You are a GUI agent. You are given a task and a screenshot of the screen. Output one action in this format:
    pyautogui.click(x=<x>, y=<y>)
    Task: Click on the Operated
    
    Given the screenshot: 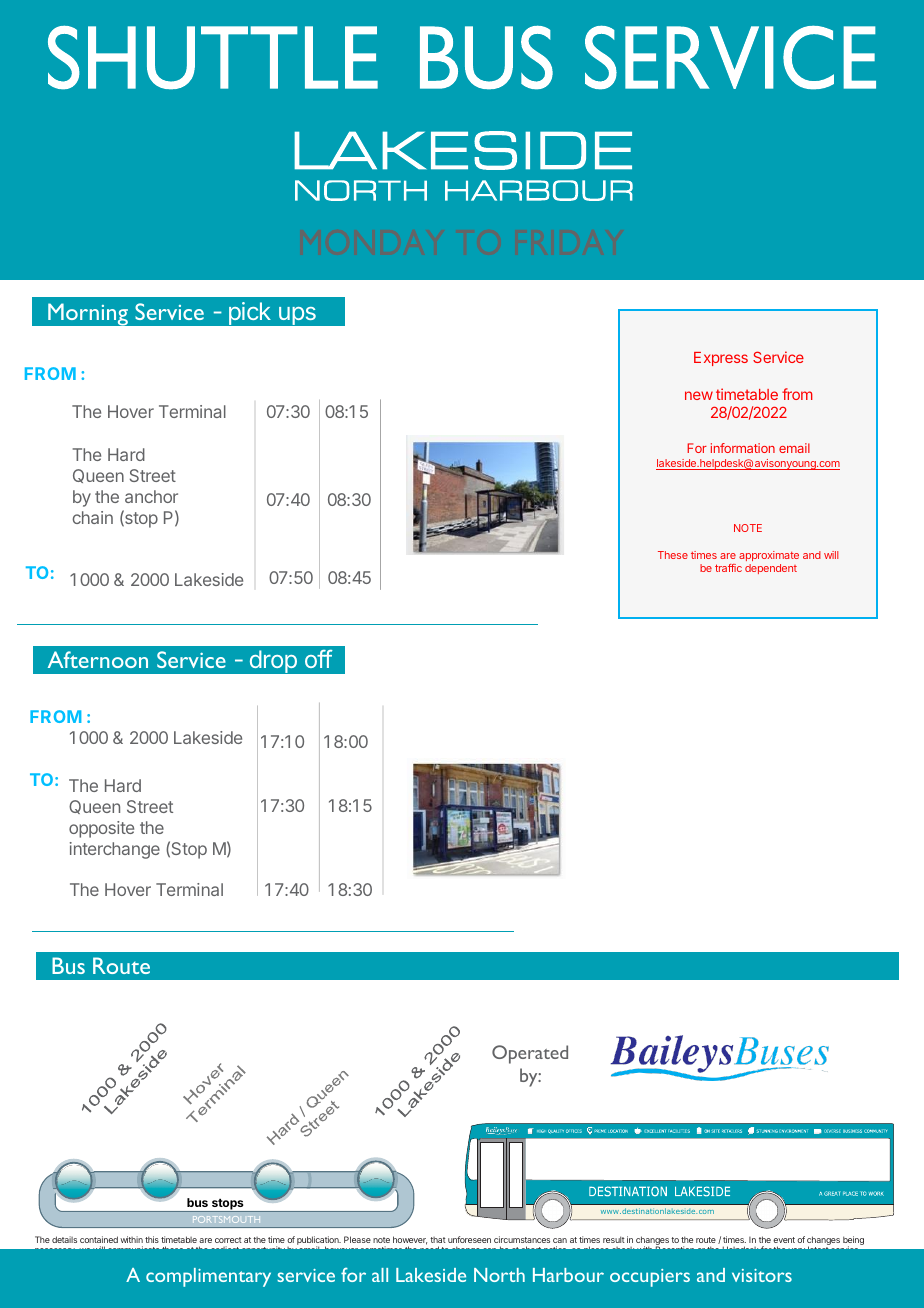 What is the action you would take?
    pyautogui.click(x=530, y=1054)
